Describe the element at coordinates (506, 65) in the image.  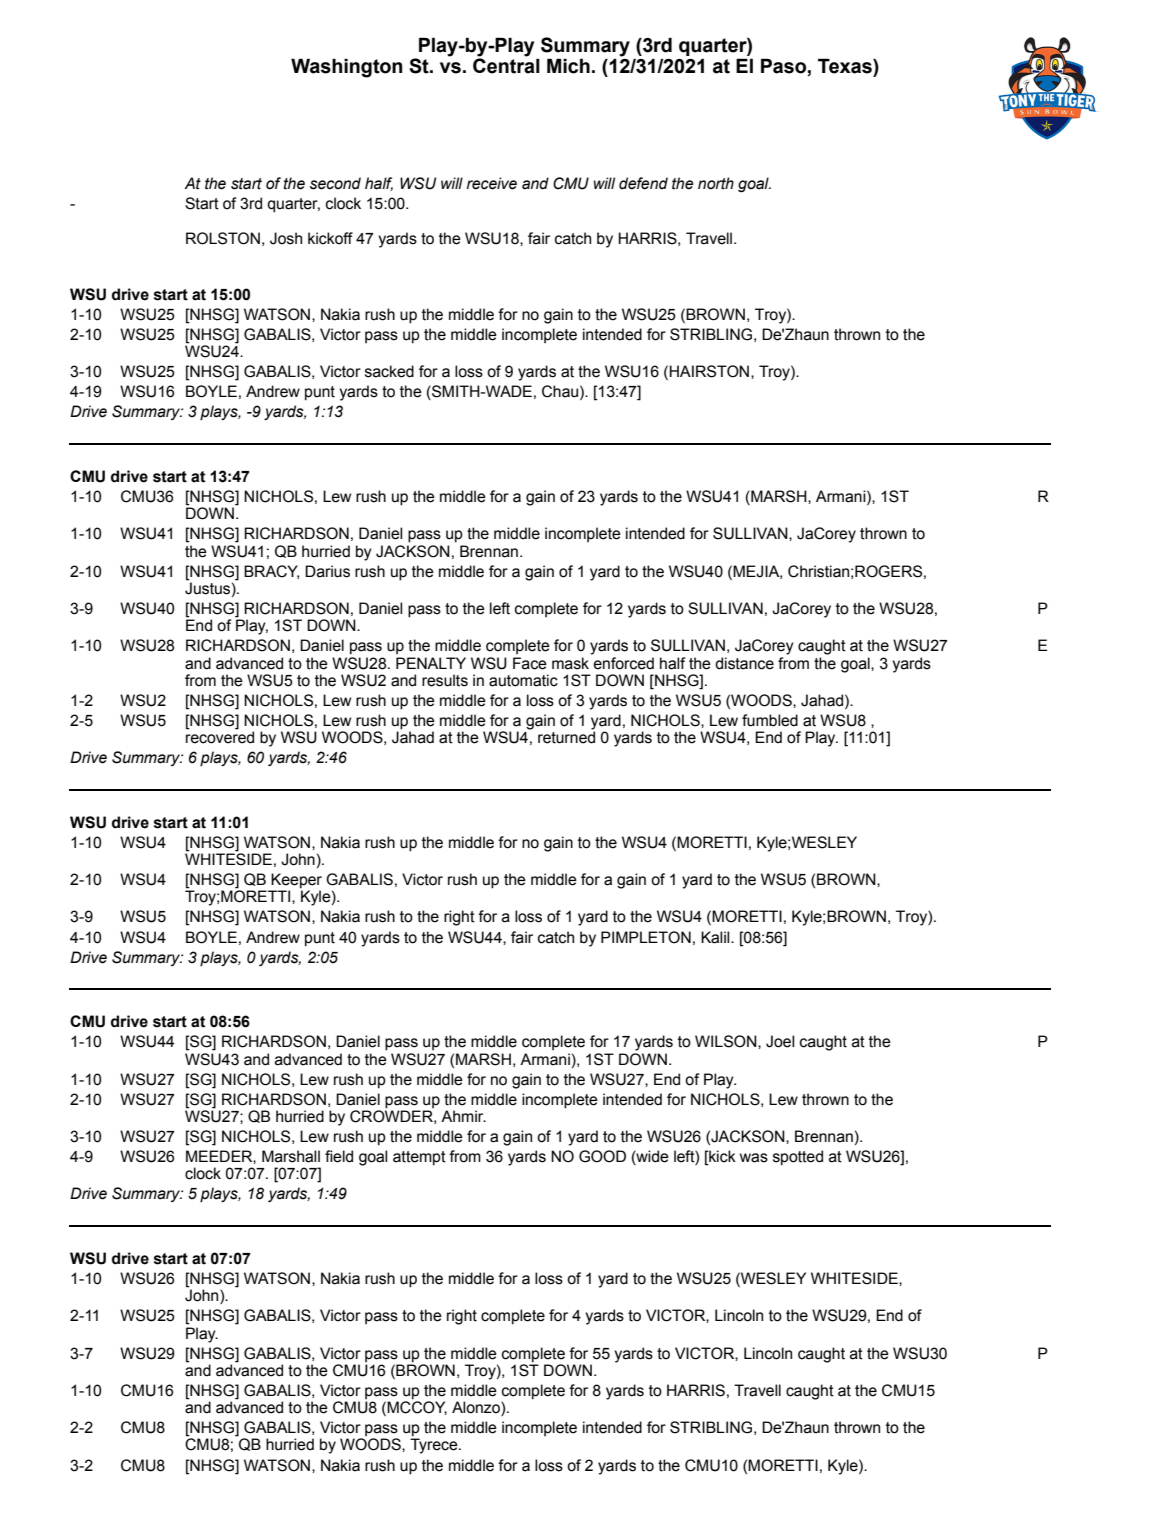
I see `Central` at that location.
